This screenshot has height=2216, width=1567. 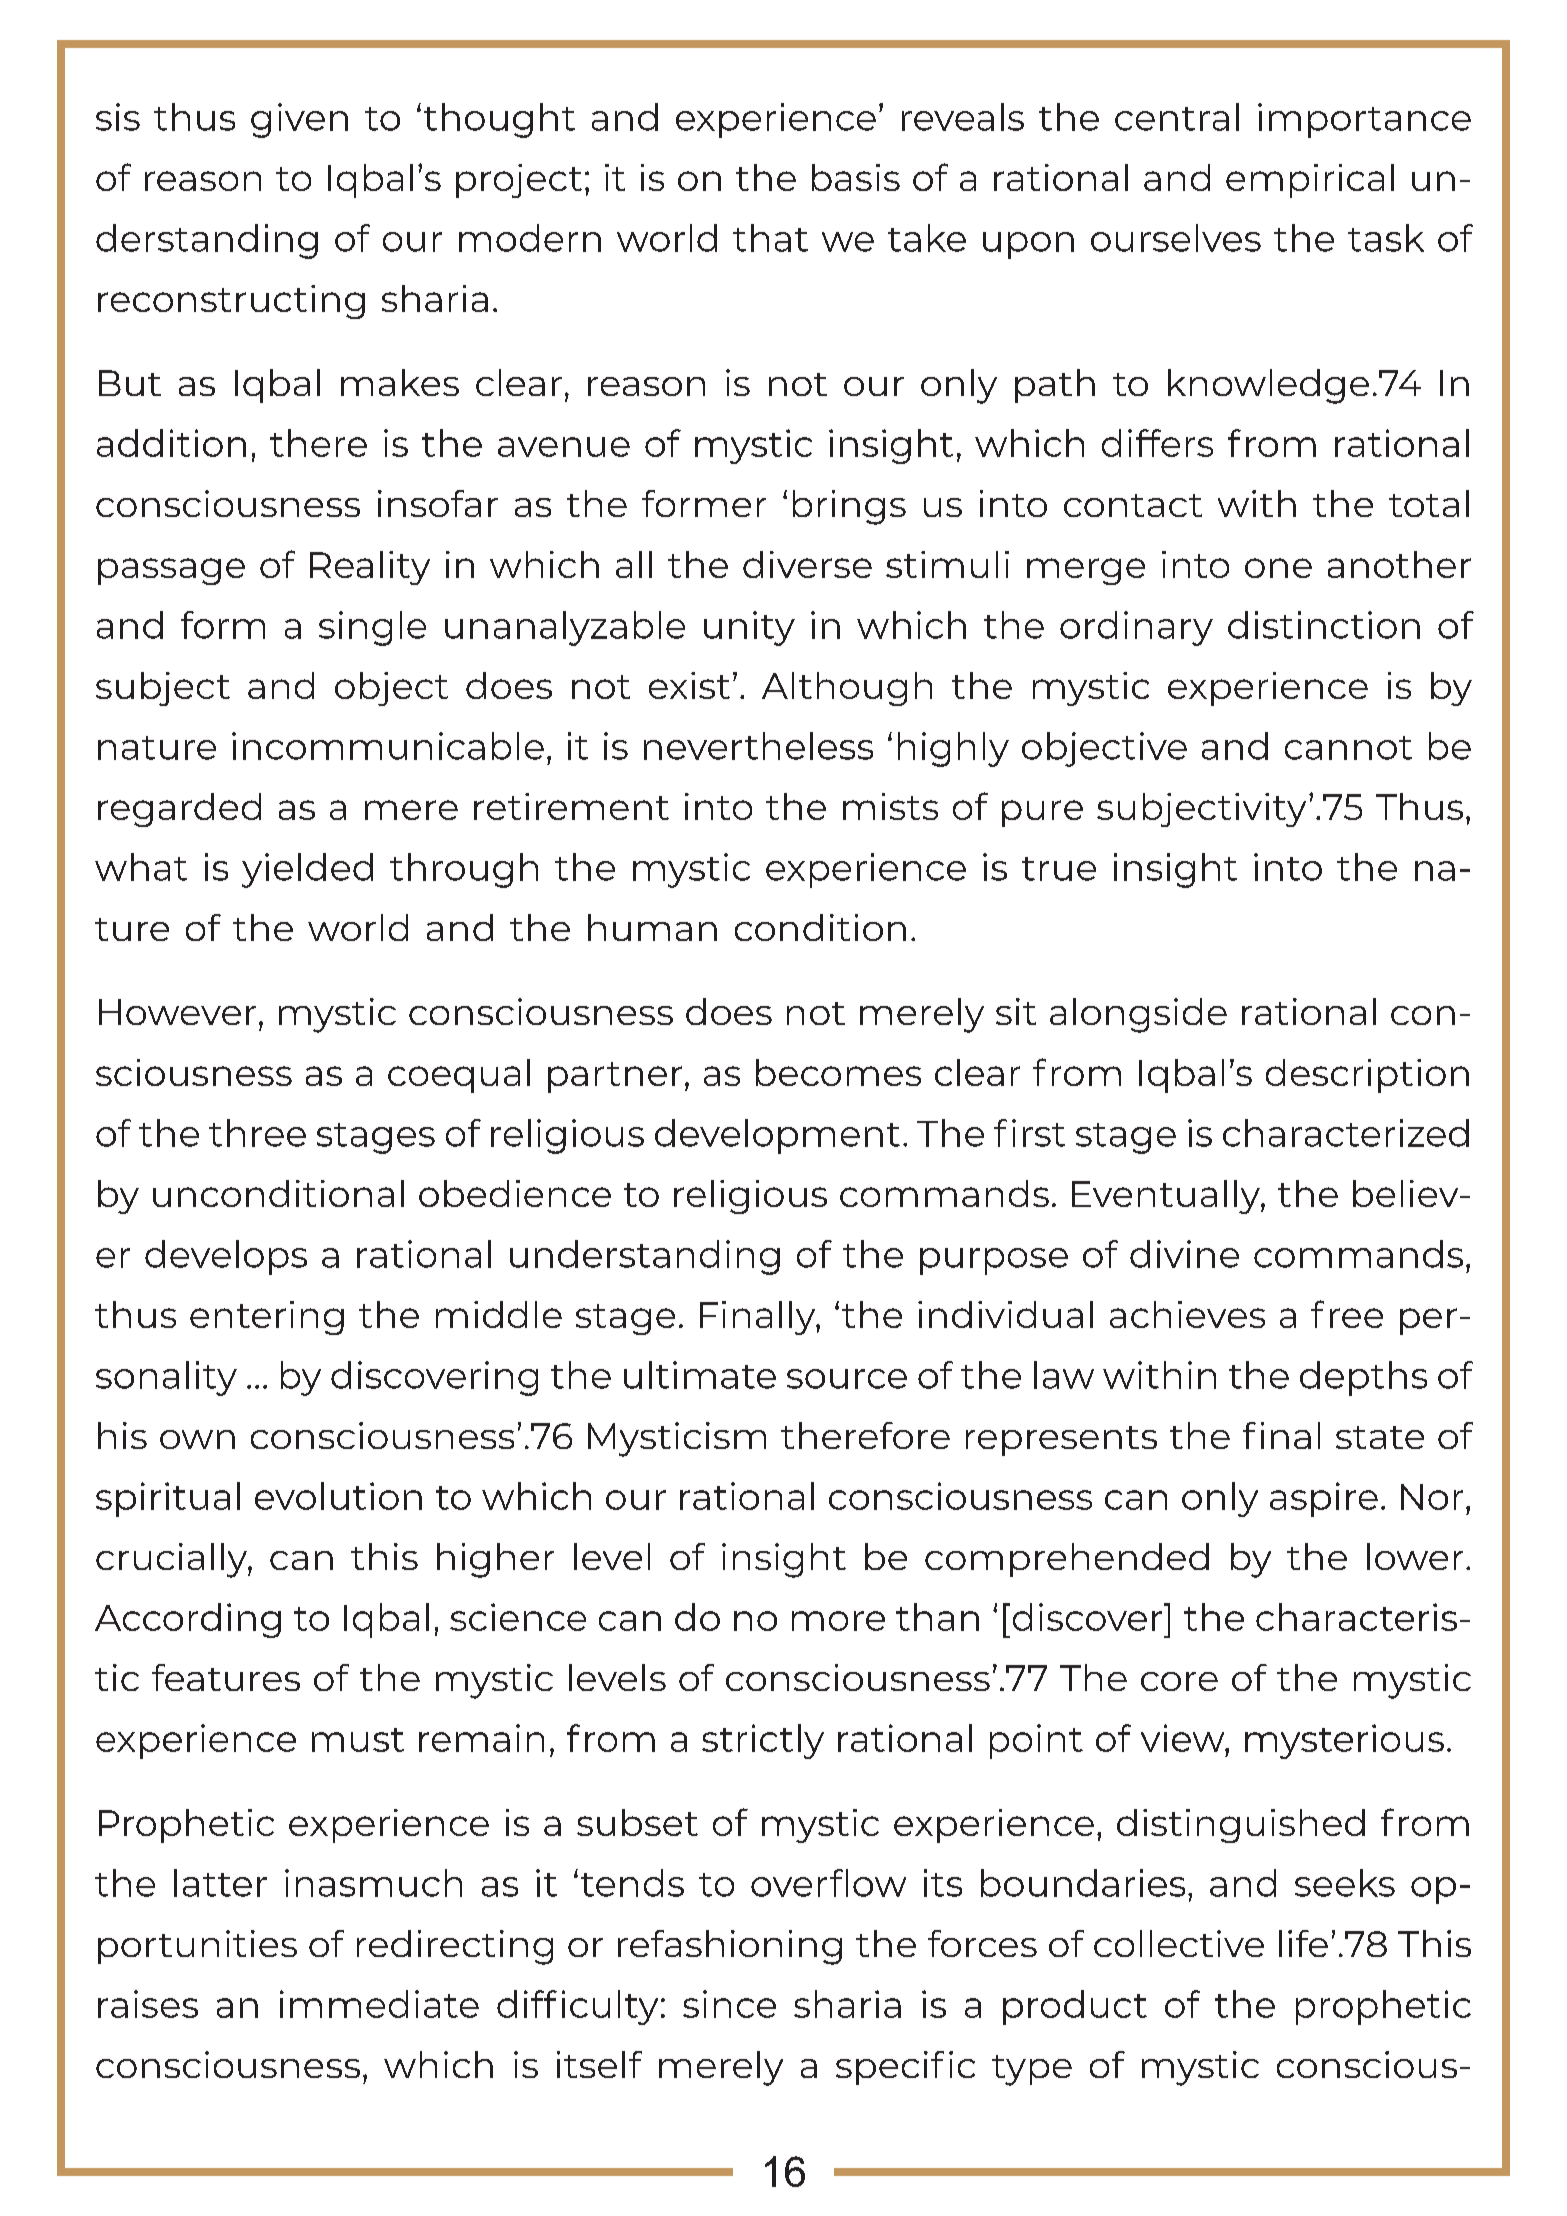 What do you see at coordinates (1363, 1378) in the screenshot?
I see `depths` at bounding box center [1363, 1378].
